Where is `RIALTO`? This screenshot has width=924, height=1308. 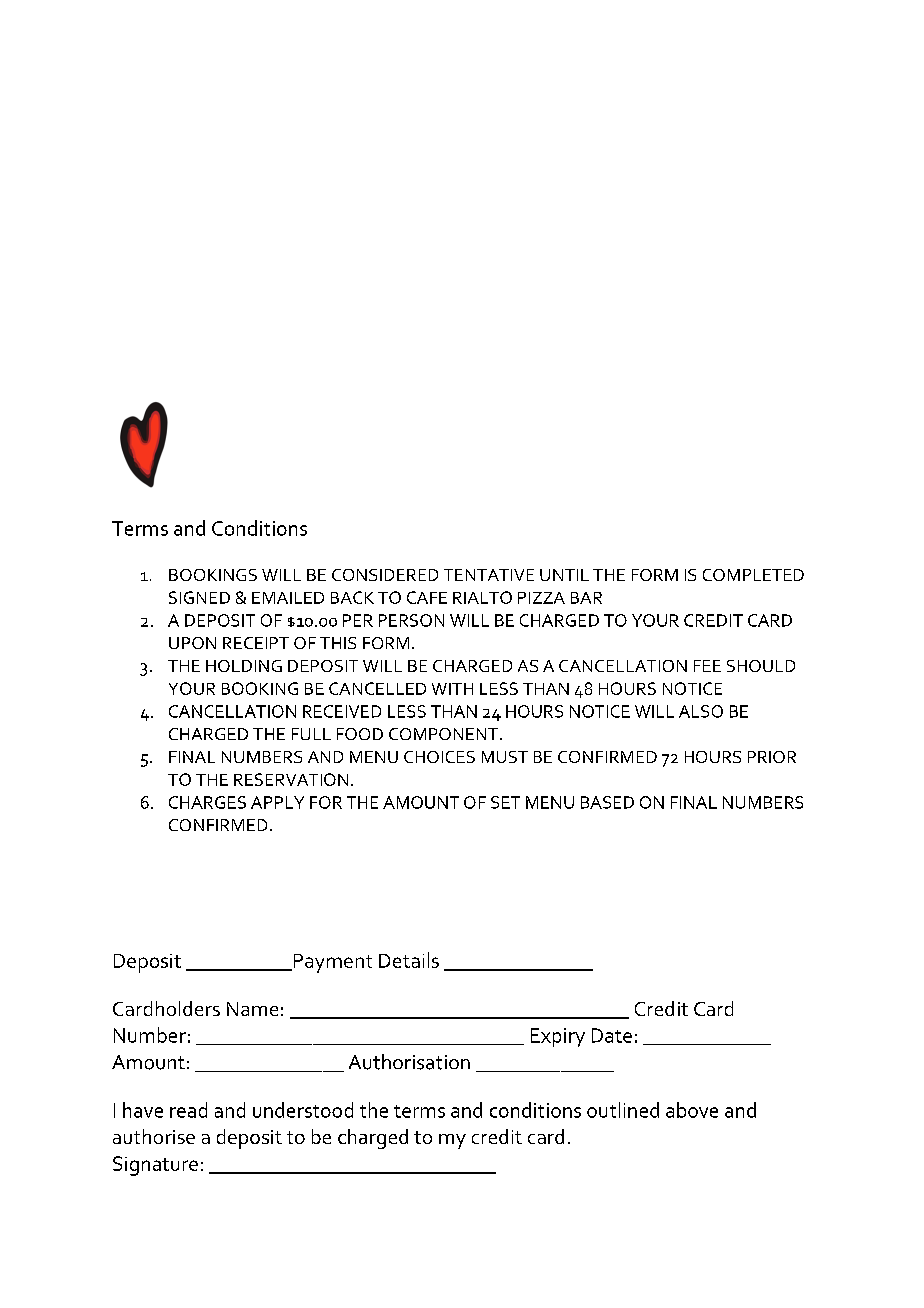 RIALTO is located at coordinates (482, 597).
